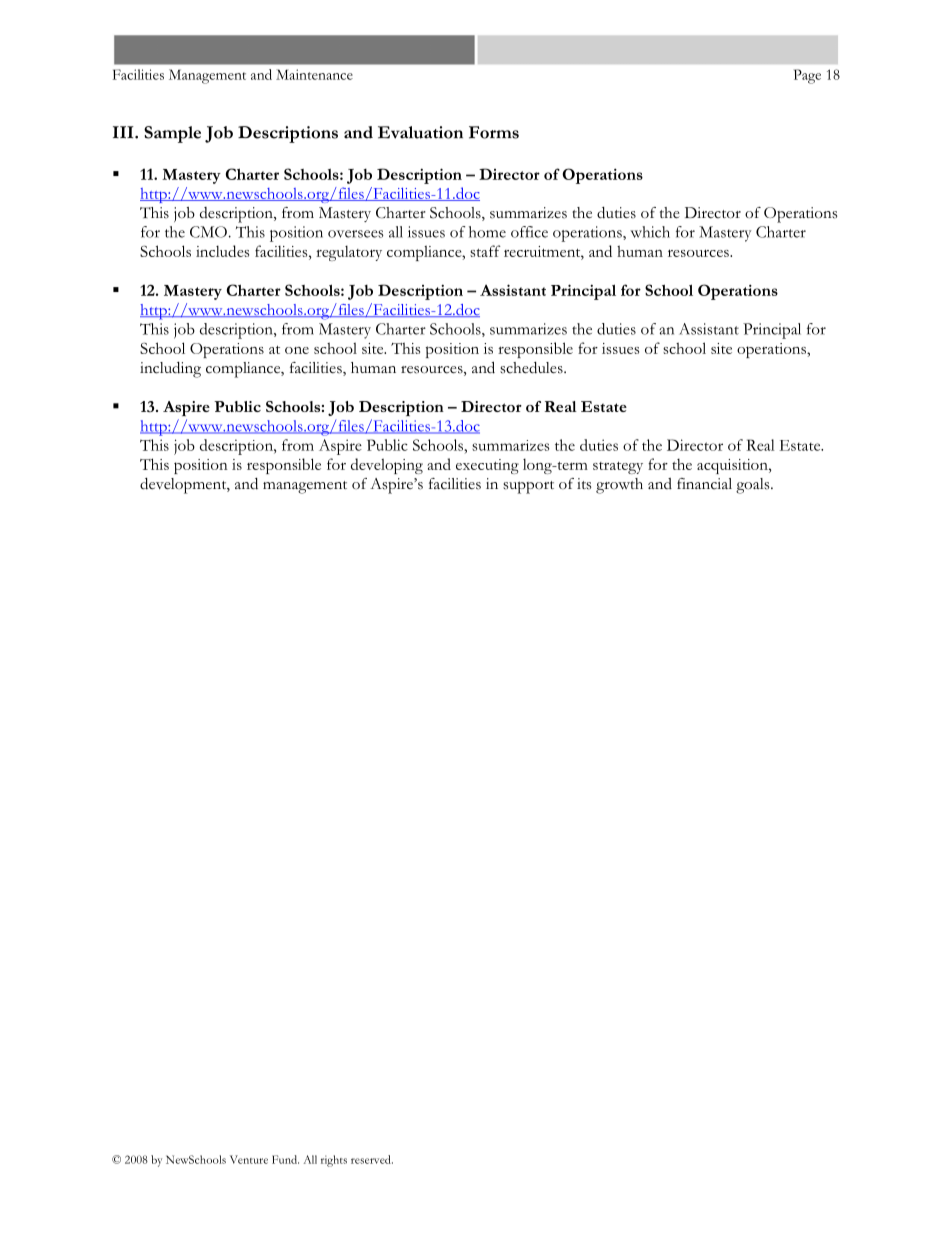 The width and height of the screenshot is (952, 1233). I want to click on executing, so click(487, 466).
